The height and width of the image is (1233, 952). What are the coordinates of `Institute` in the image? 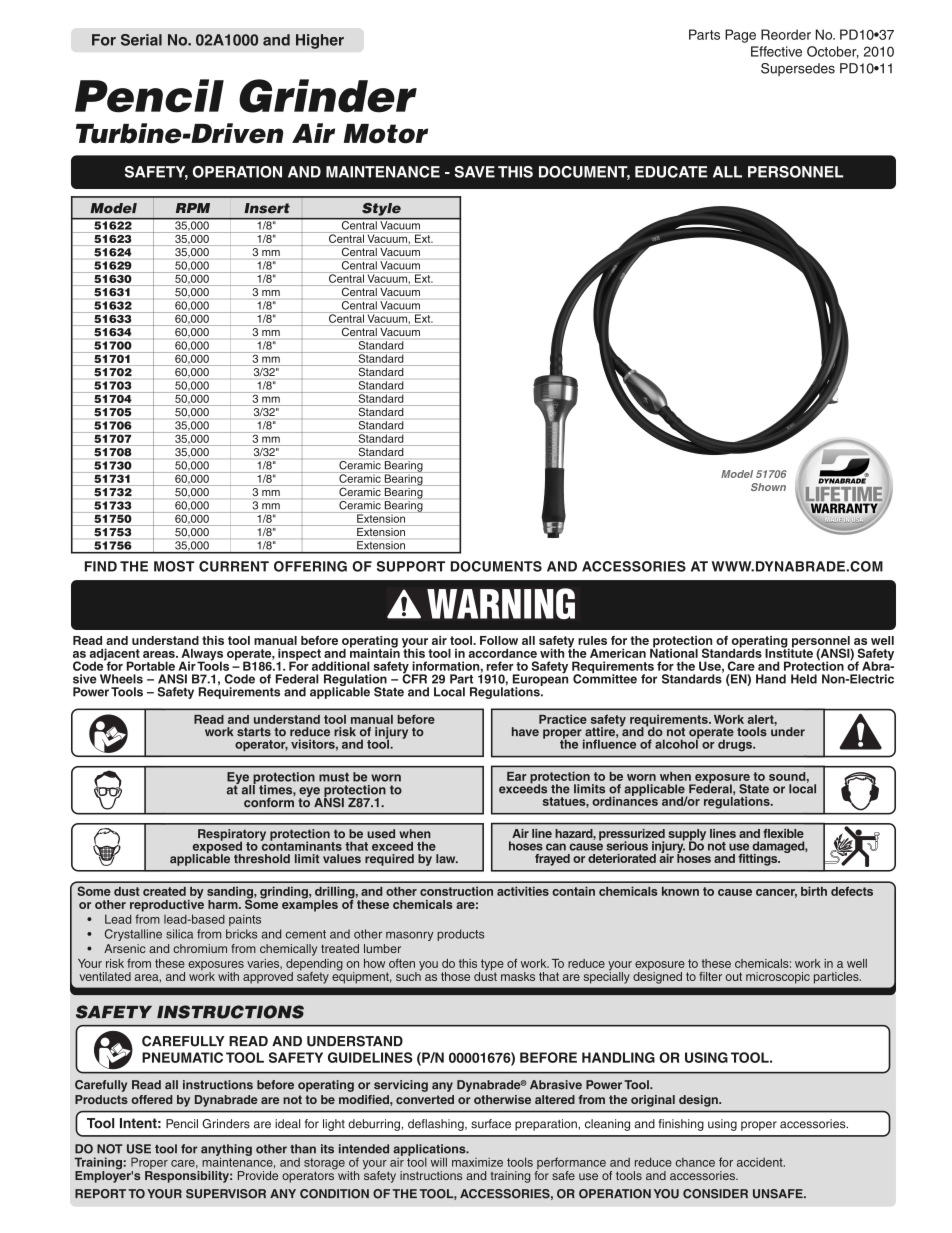 It's located at (789, 652).
